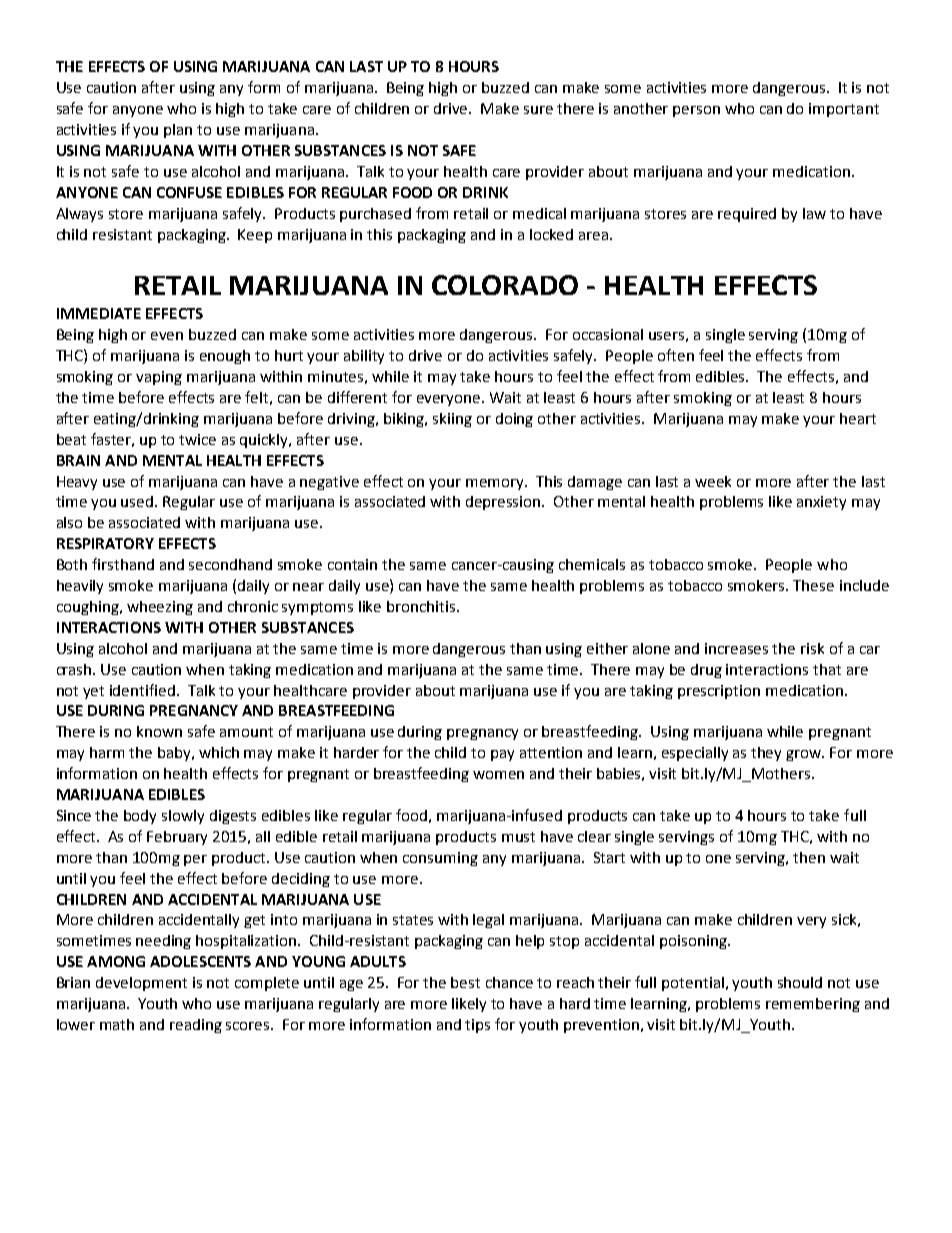 The image size is (952, 1233). I want to click on twice, so click(197, 439).
